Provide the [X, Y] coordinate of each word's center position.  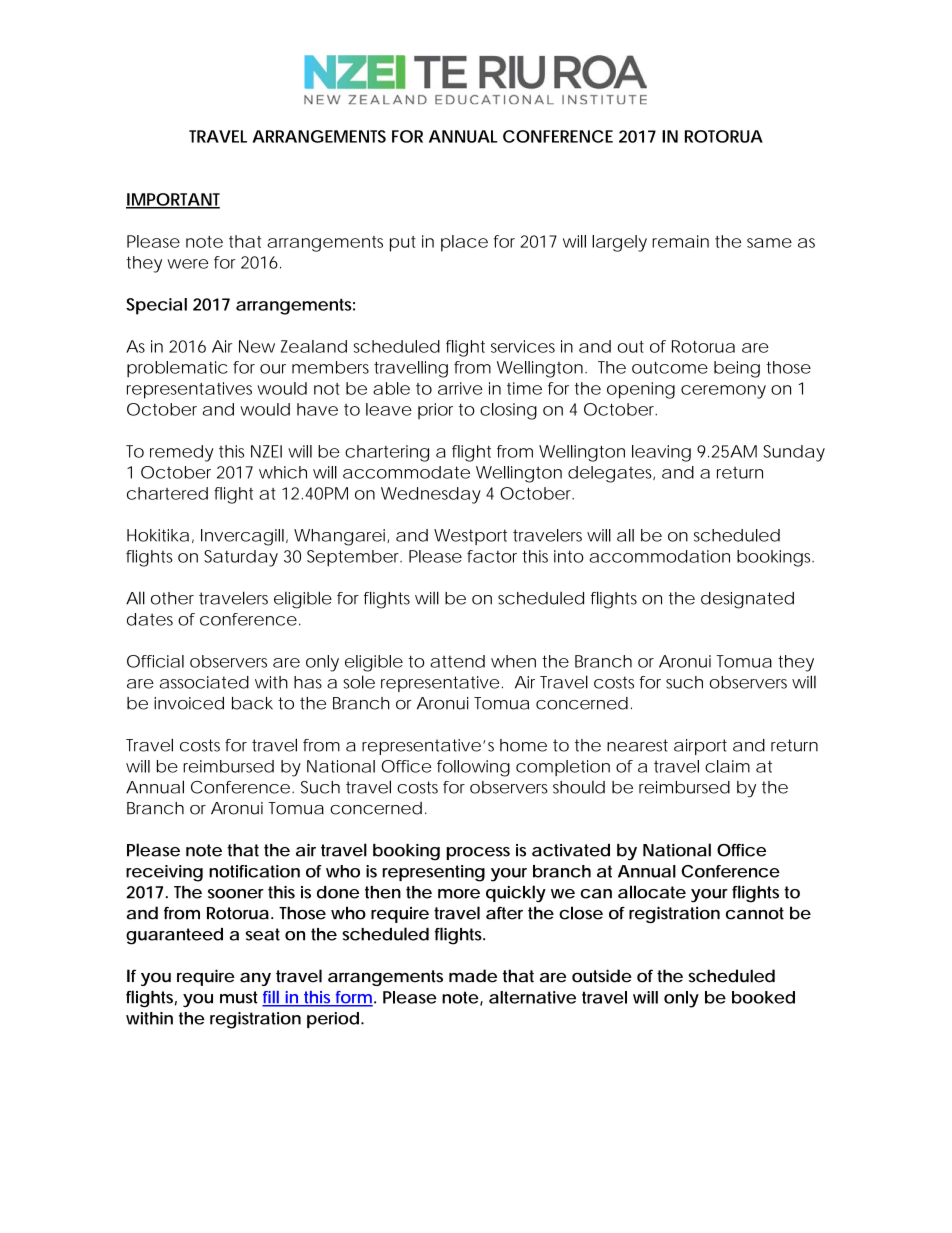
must [239, 997]
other [172, 598]
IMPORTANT [173, 200]
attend [457, 661]
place [464, 243]
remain [680, 241]
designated [747, 600]
